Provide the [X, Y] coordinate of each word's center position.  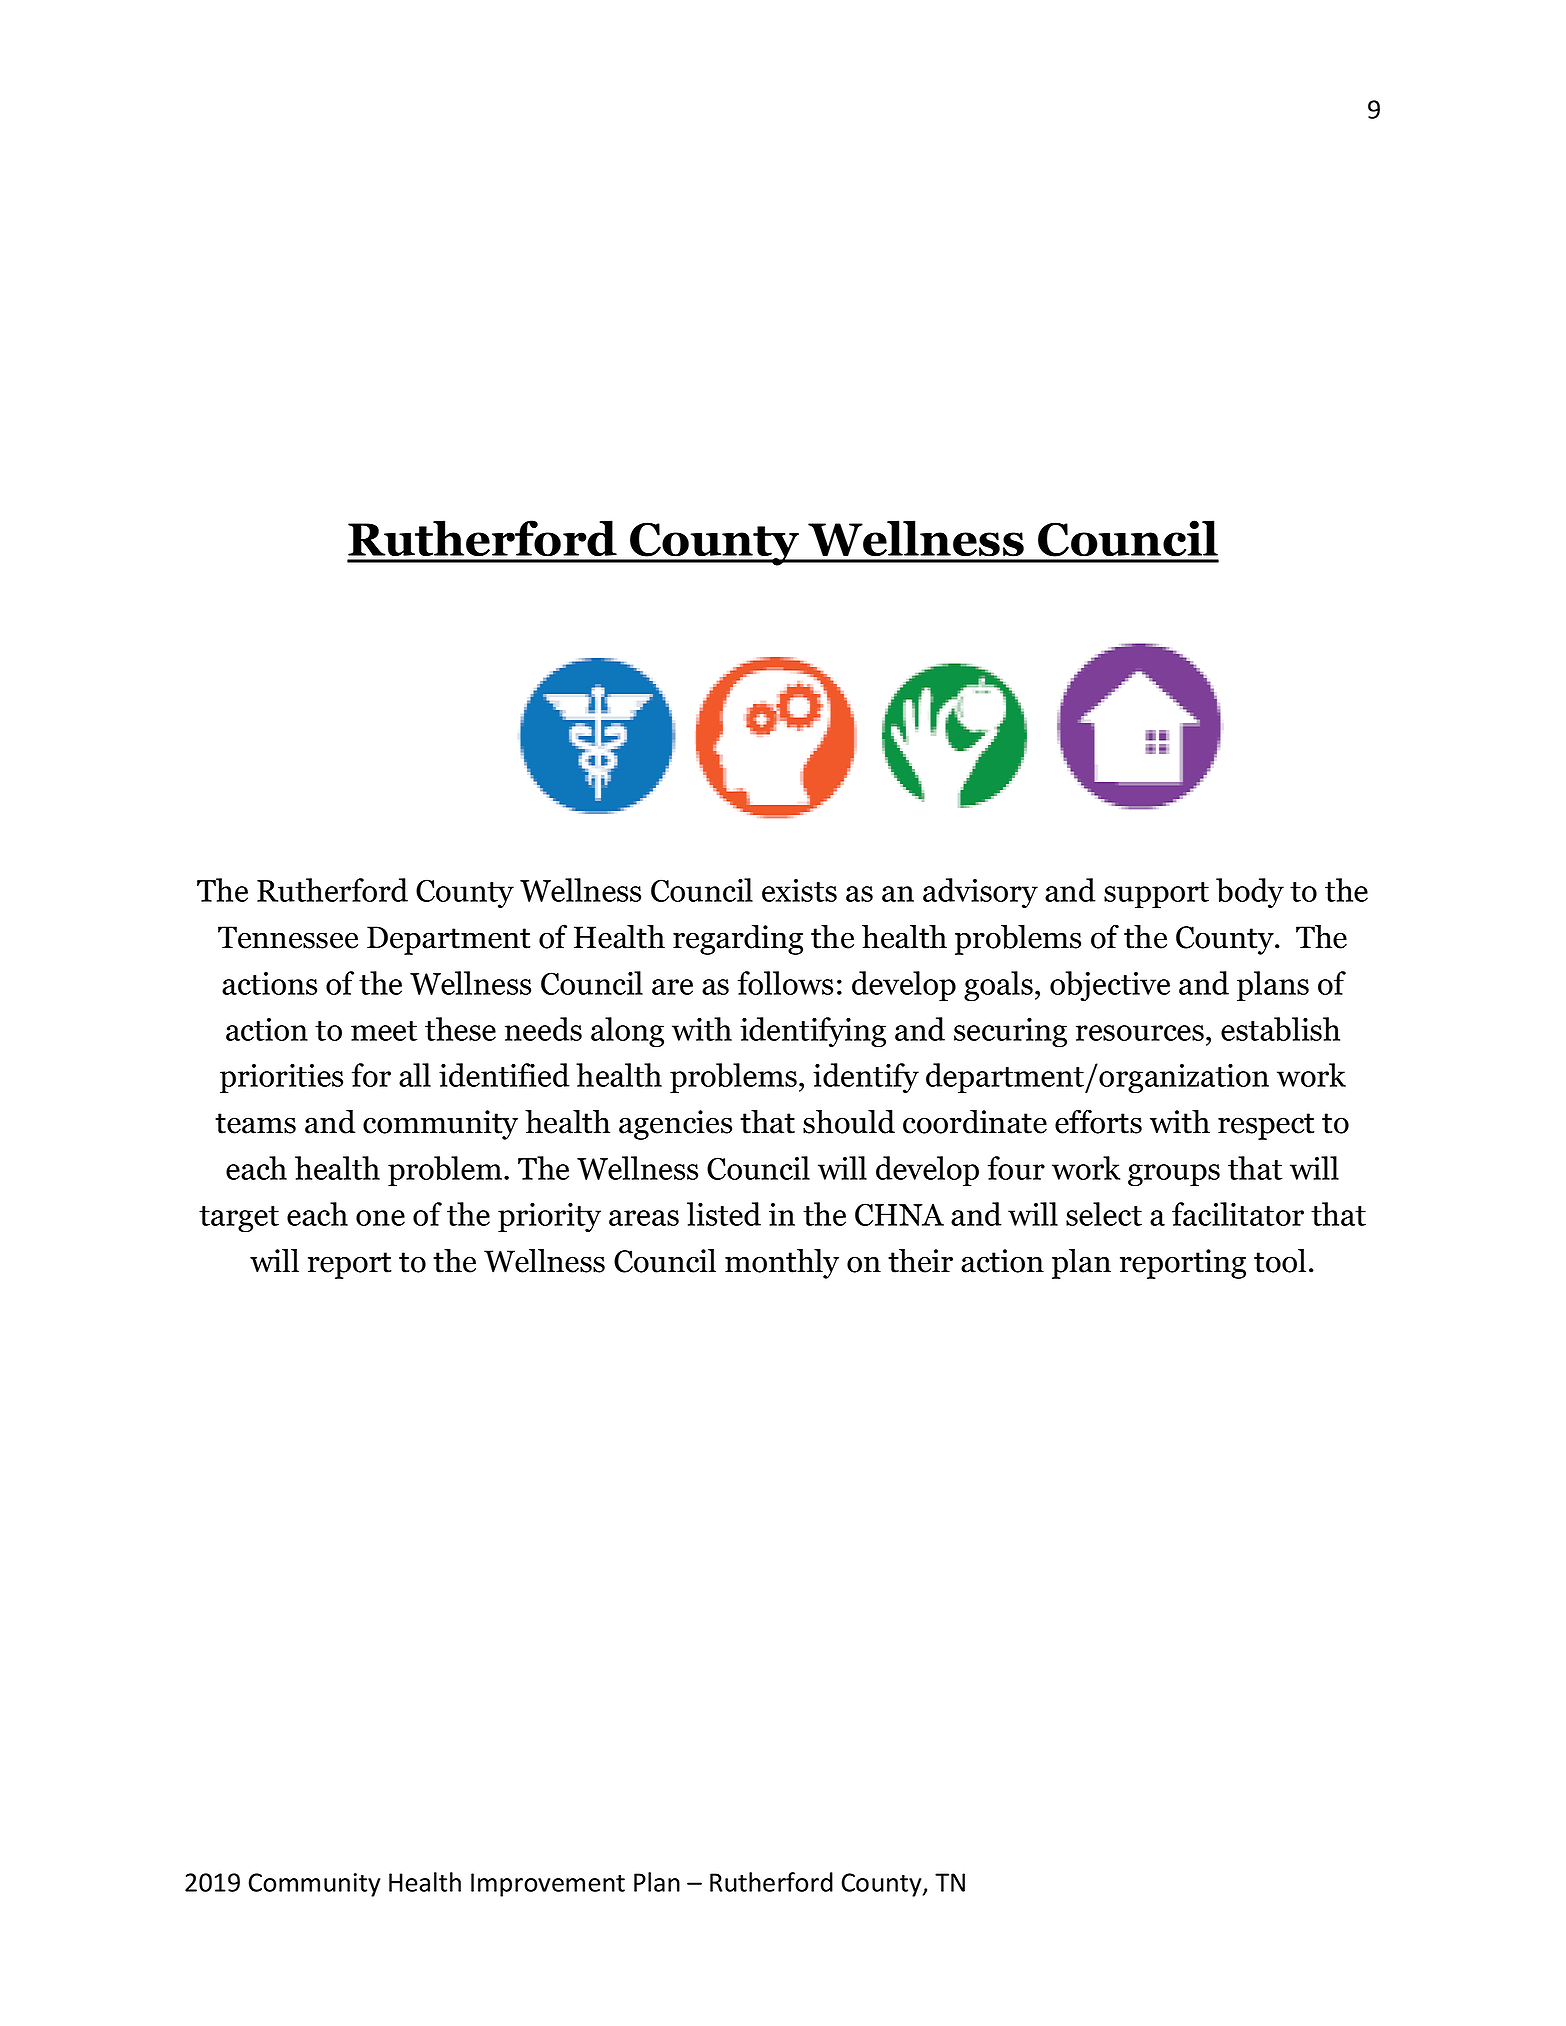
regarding [738, 939]
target [239, 1219]
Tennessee [288, 937]
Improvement [548, 1885]
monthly [782, 1263]
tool [1280, 1261]
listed [724, 1214]
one [380, 1218]
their [920, 1261]
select [1104, 1214]
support [1156, 895]
